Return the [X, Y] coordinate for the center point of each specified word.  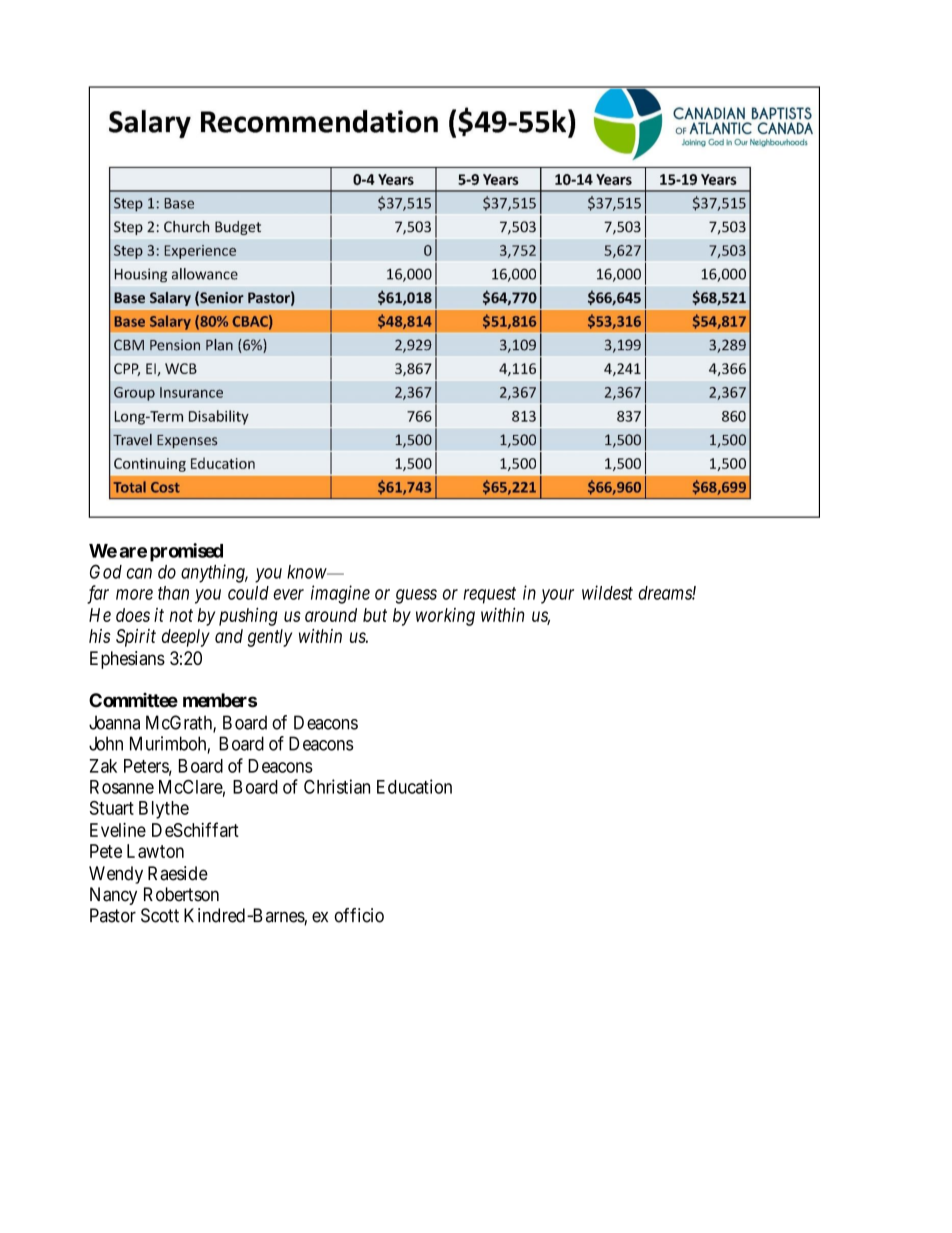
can [139, 573]
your [557, 596]
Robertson [181, 894]
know [307, 572]
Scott [160, 915]
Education [414, 786]
